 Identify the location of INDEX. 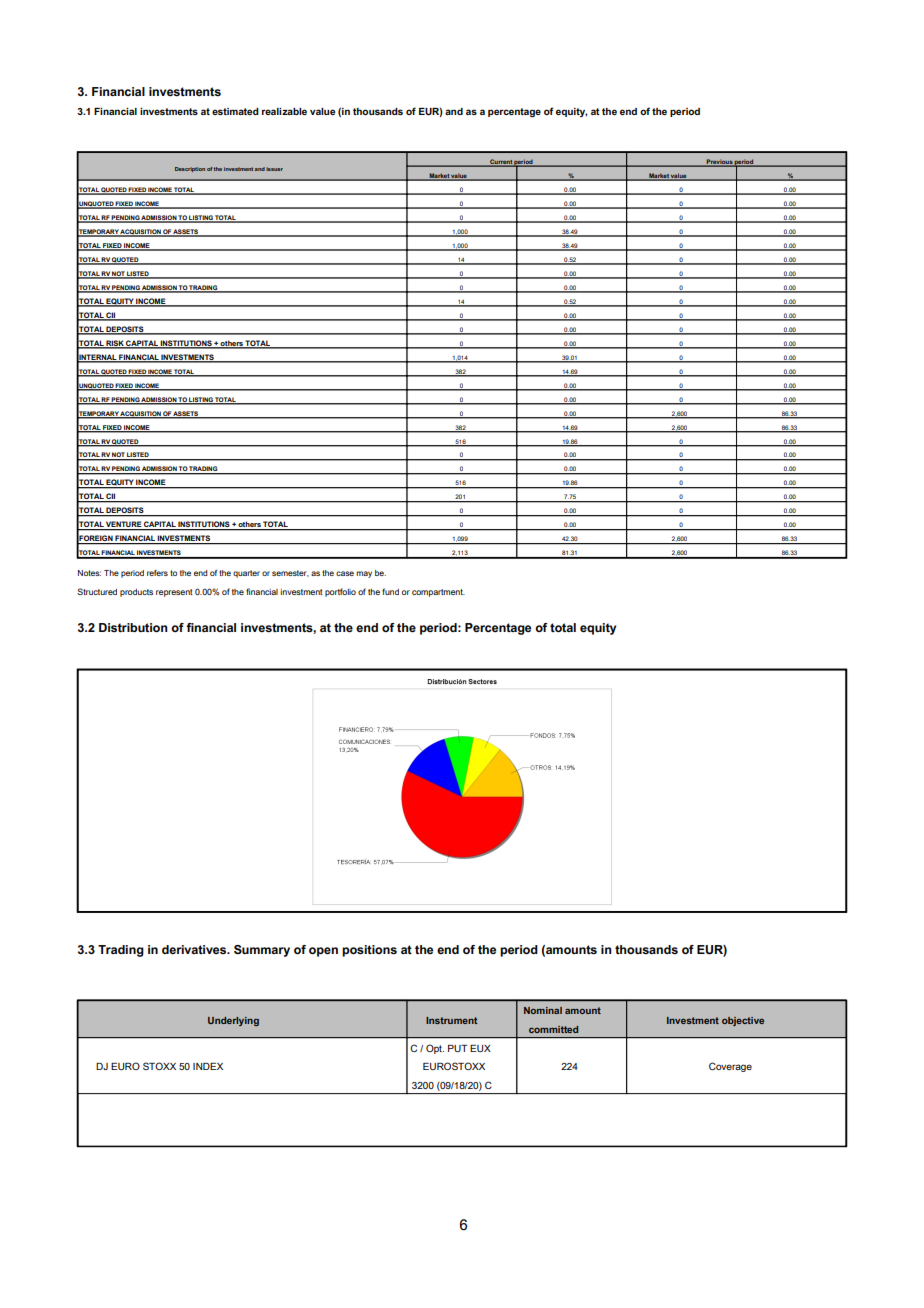
(208, 1066).
